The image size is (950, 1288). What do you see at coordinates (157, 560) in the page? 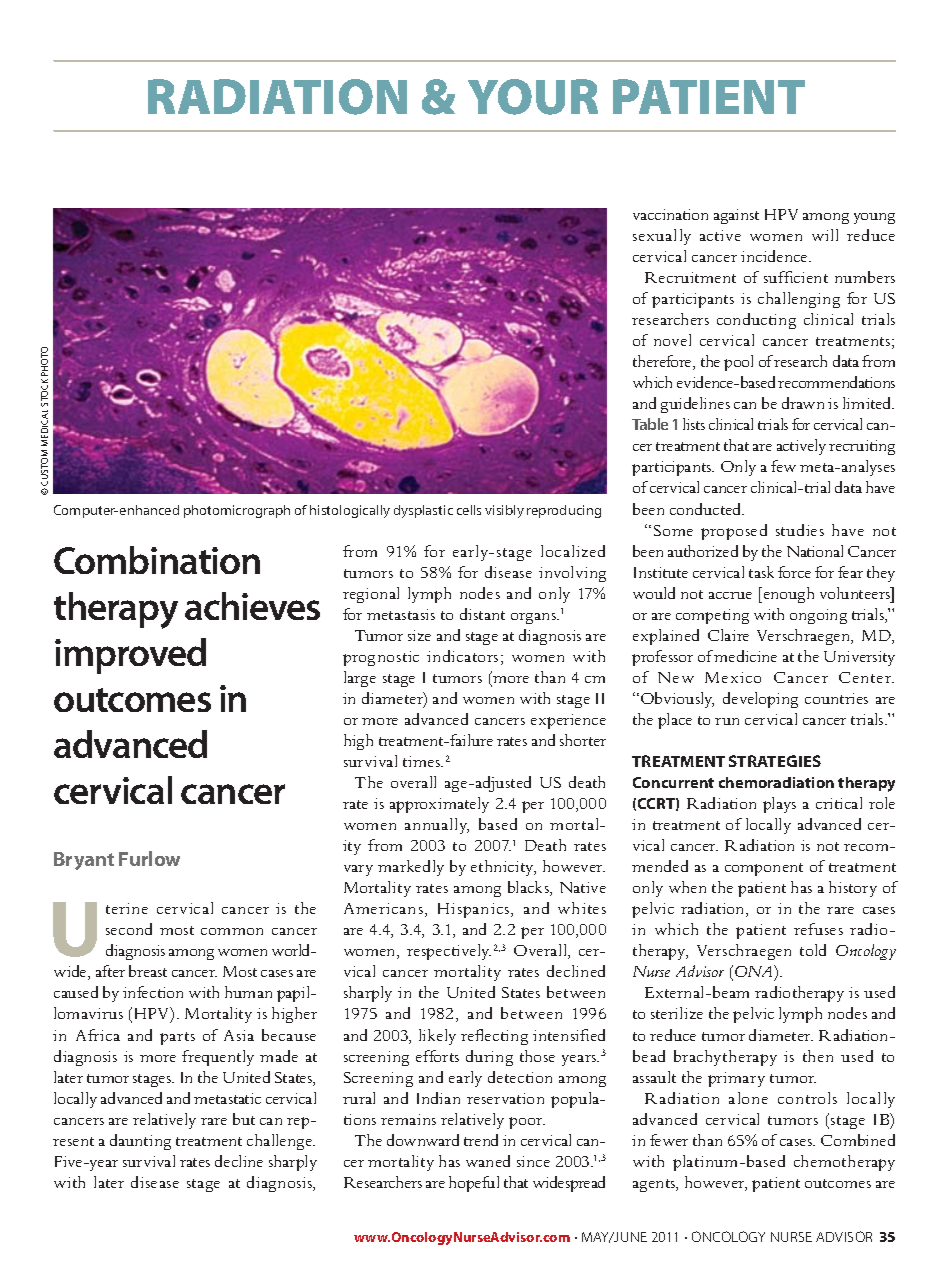
I see `Combination` at bounding box center [157, 560].
